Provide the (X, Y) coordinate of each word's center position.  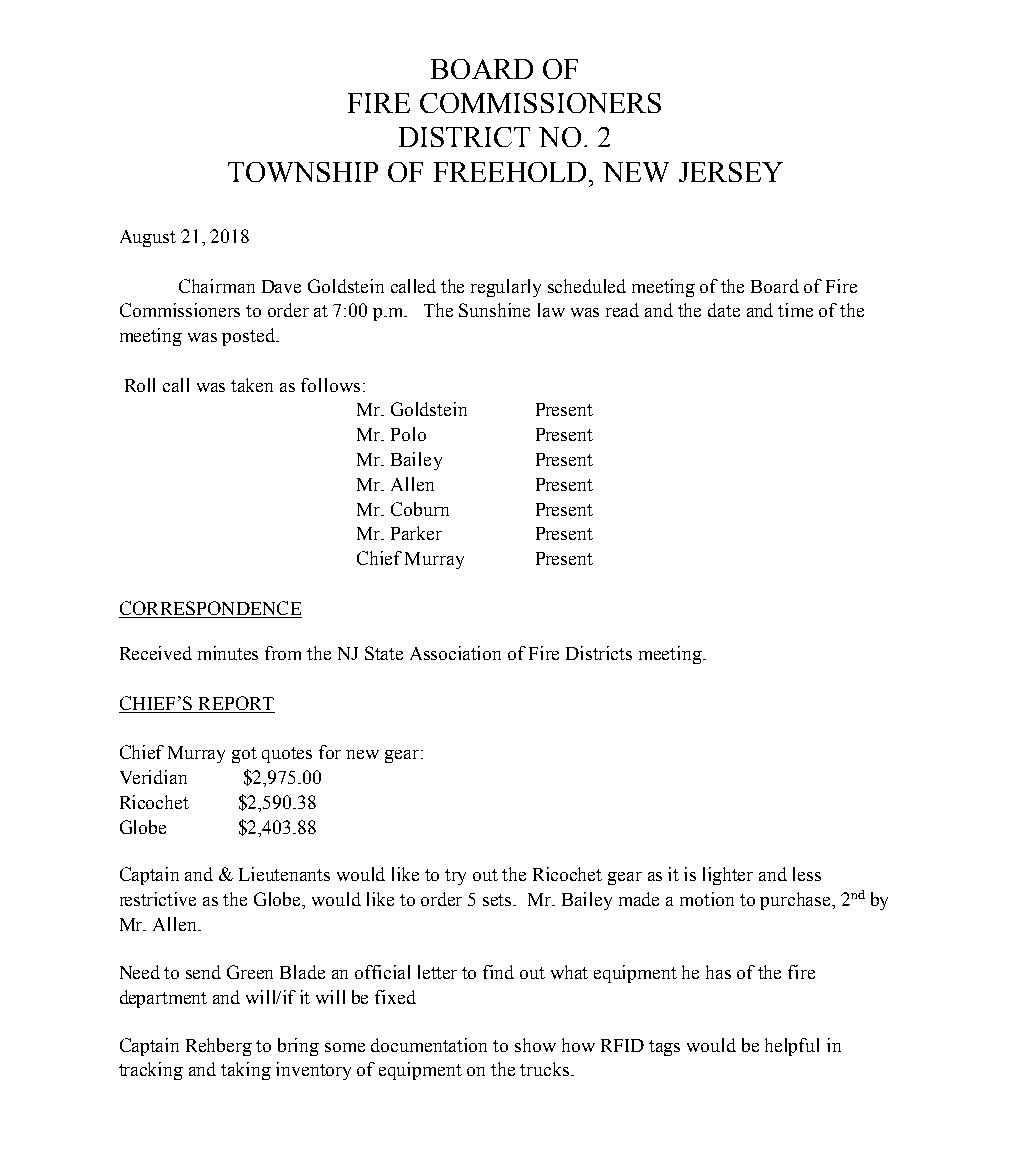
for (330, 752)
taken (252, 385)
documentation (429, 1045)
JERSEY (731, 172)
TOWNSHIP (303, 172)
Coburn (420, 509)
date (724, 310)
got (244, 755)
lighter (728, 876)
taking (246, 1071)
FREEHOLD (510, 172)
